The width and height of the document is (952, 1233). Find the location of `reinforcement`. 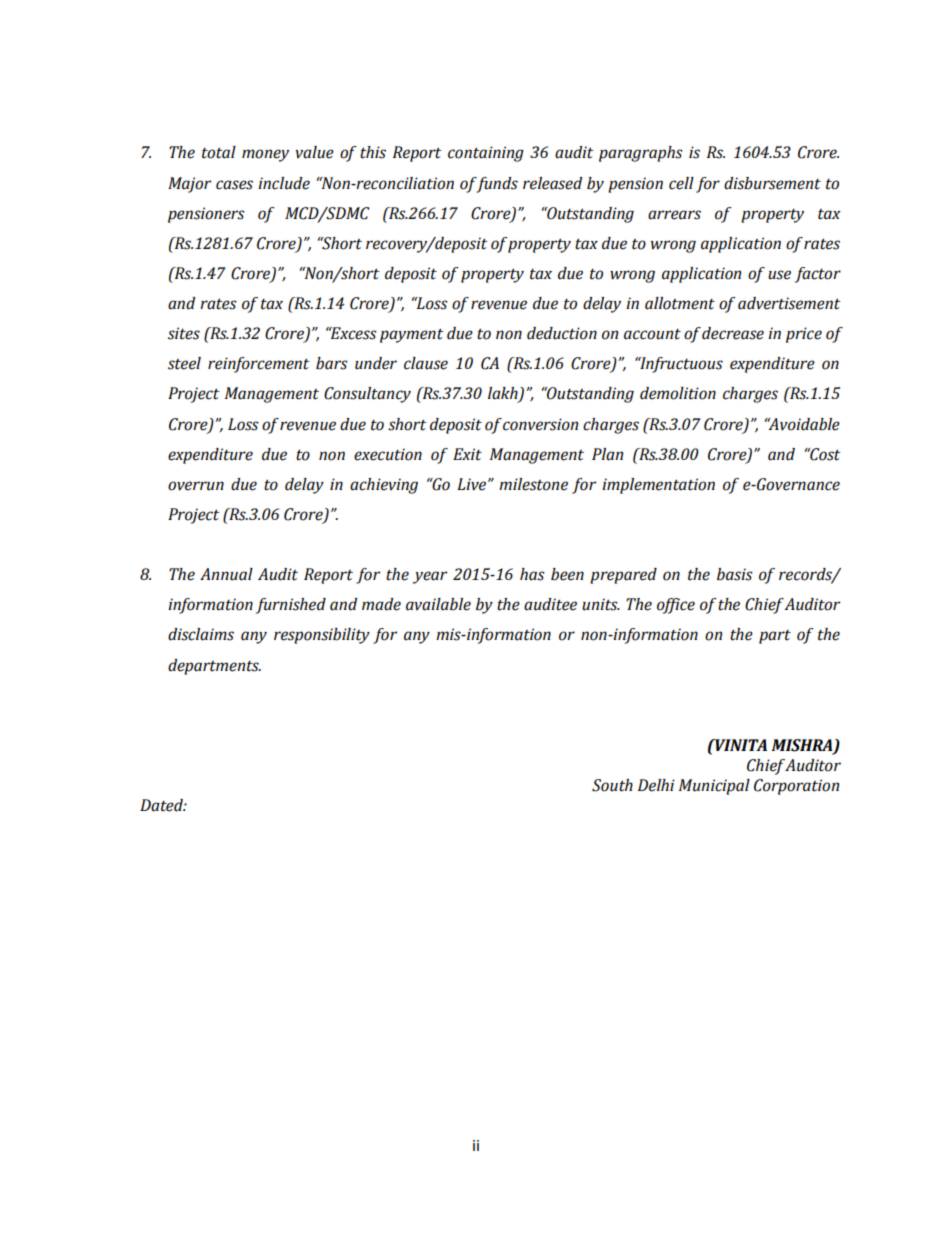

reinforcement is located at coordinates (258, 365).
